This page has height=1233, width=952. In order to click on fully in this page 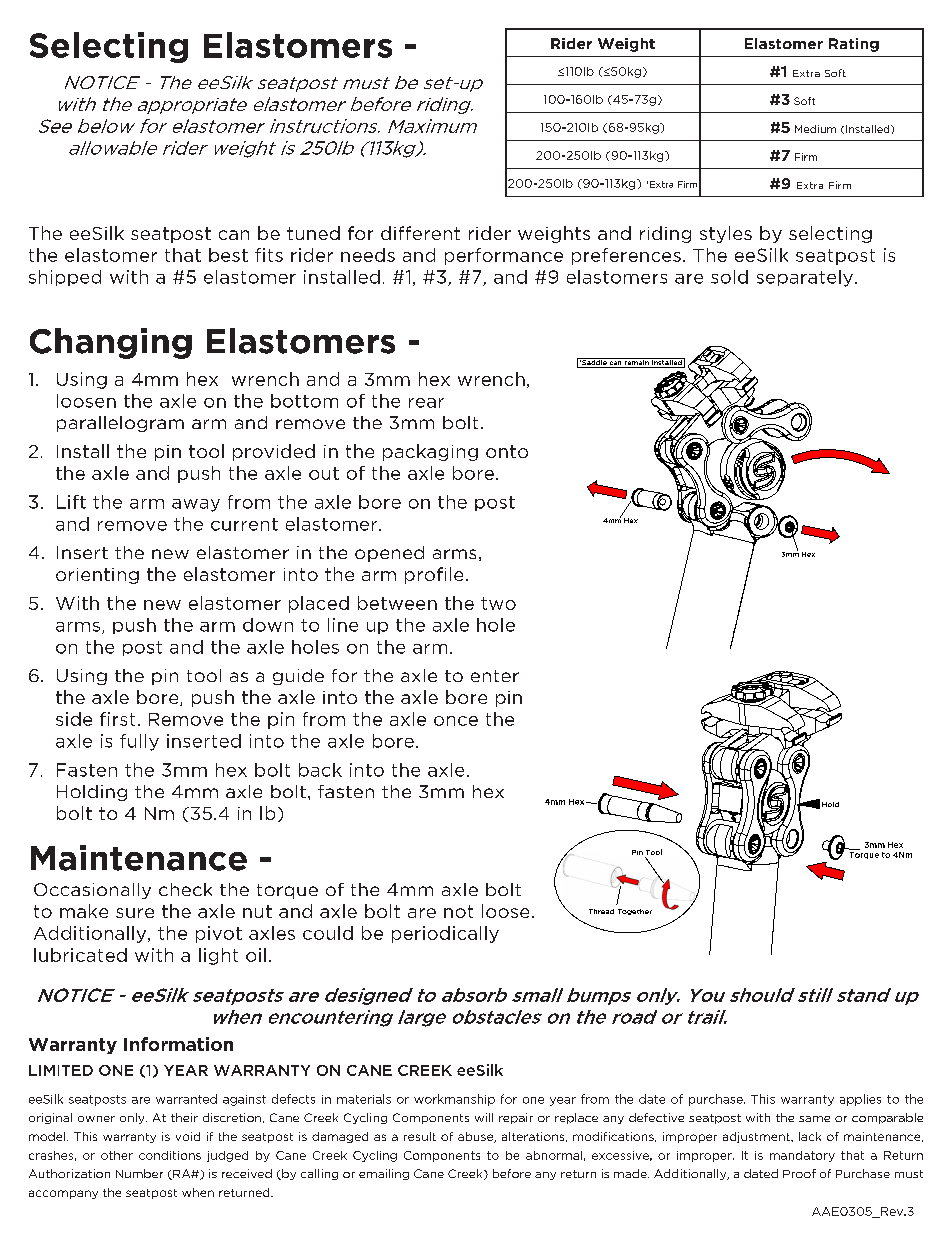, I will do `click(139, 742)`.
